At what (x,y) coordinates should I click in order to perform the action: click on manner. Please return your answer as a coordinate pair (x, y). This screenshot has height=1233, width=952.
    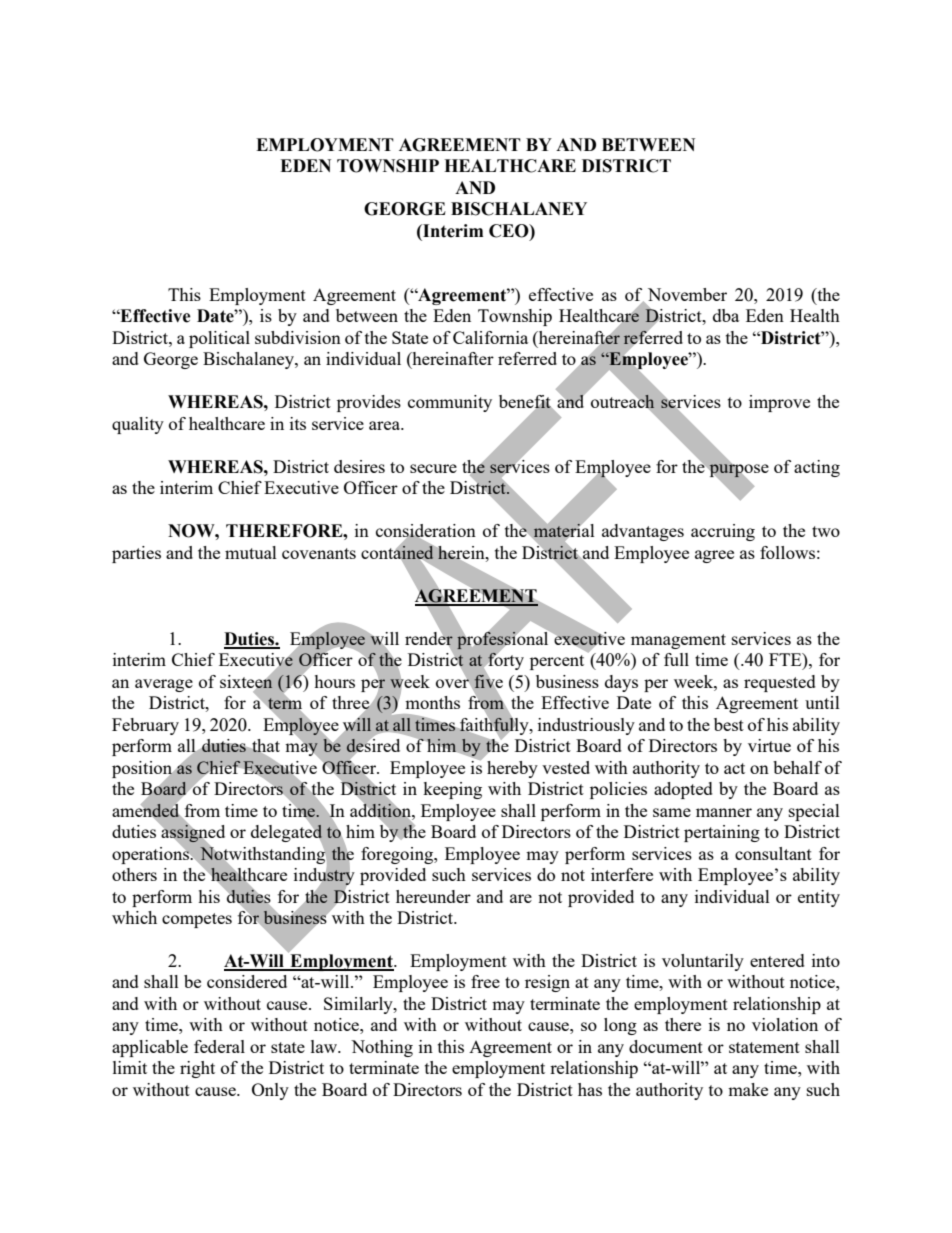
    Looking at the image, I should click on (724, 812).
